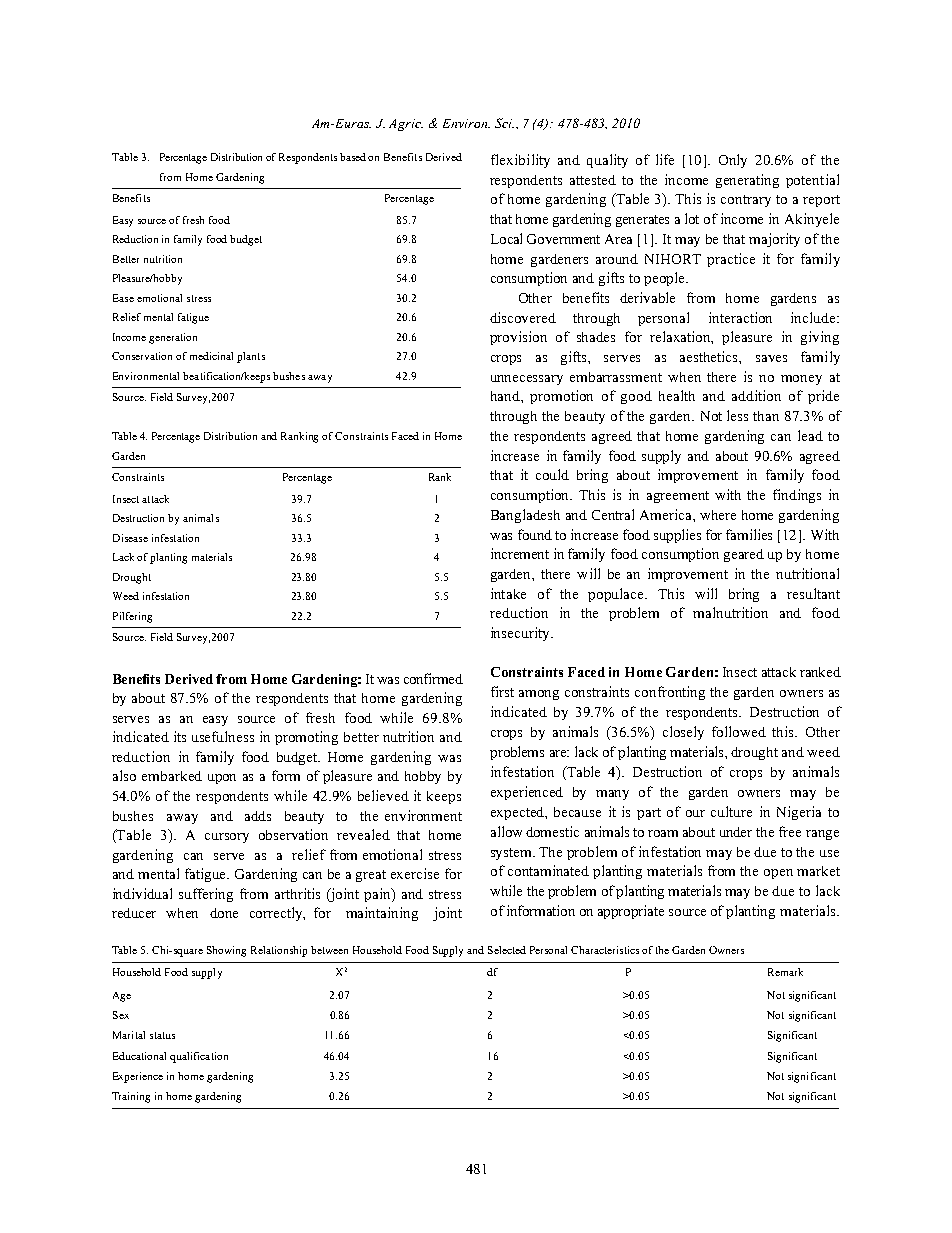 Image resolution: width=952 pixels, height=1233 pixels. Describe the element at coordinates (520, 161) in the screenshot. I see `flexibility` at that location.
